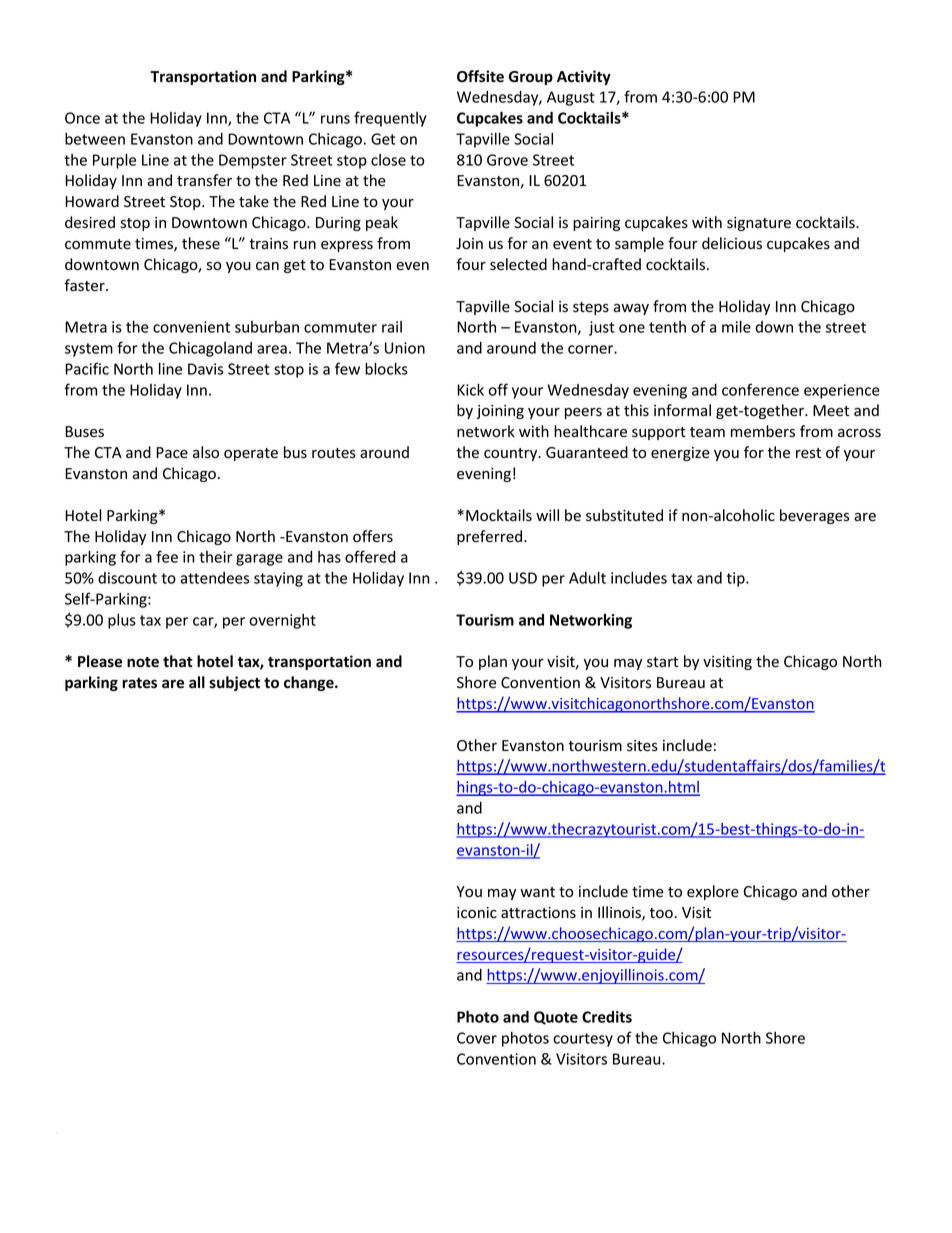  I want to click on Activity, so click(584, 77).
